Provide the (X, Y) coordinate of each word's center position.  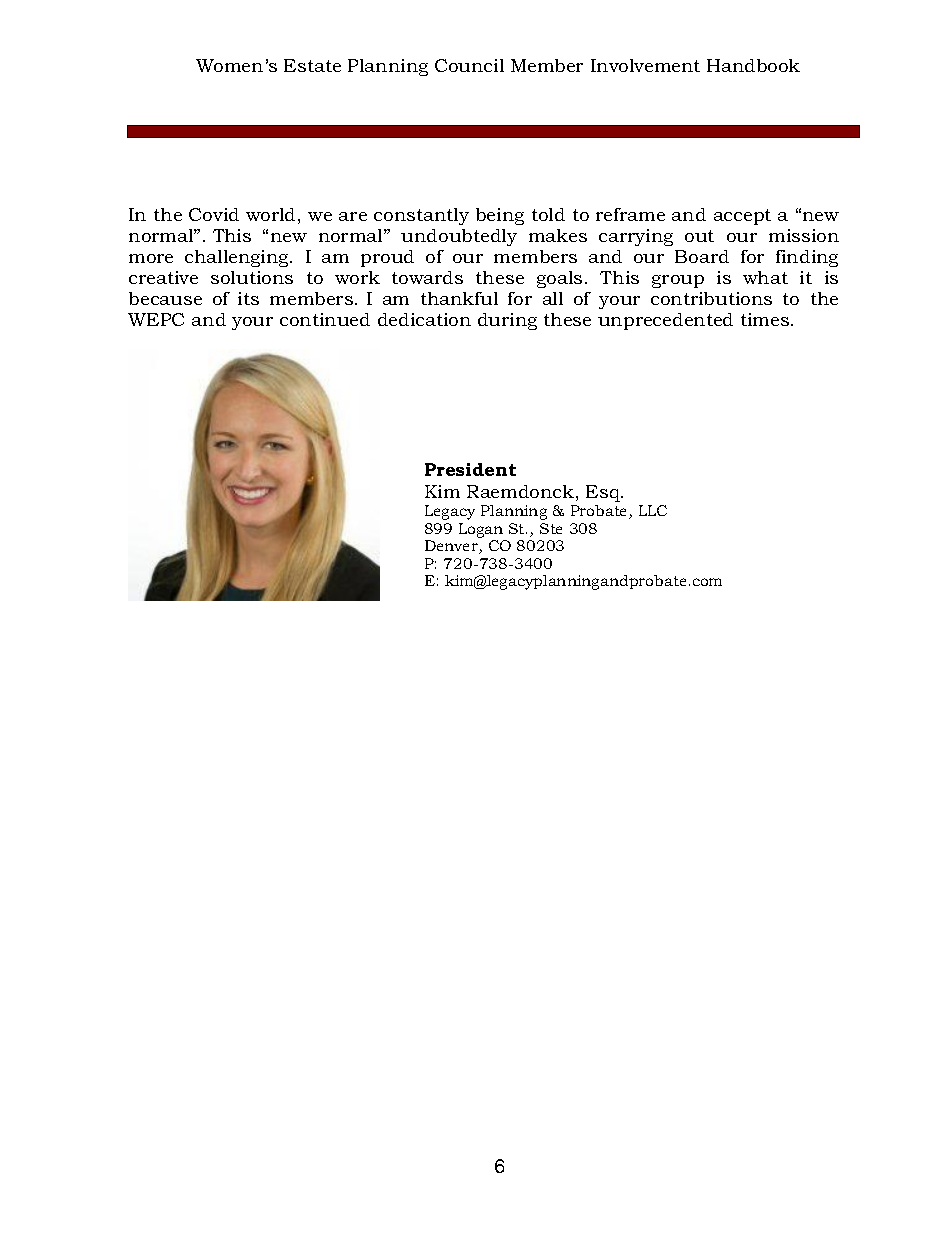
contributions (711, 298)
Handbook (753, 65)
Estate (312, 65)
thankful (459, 298)
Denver (452, 547)
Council (469, 65)
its (248, 298)
